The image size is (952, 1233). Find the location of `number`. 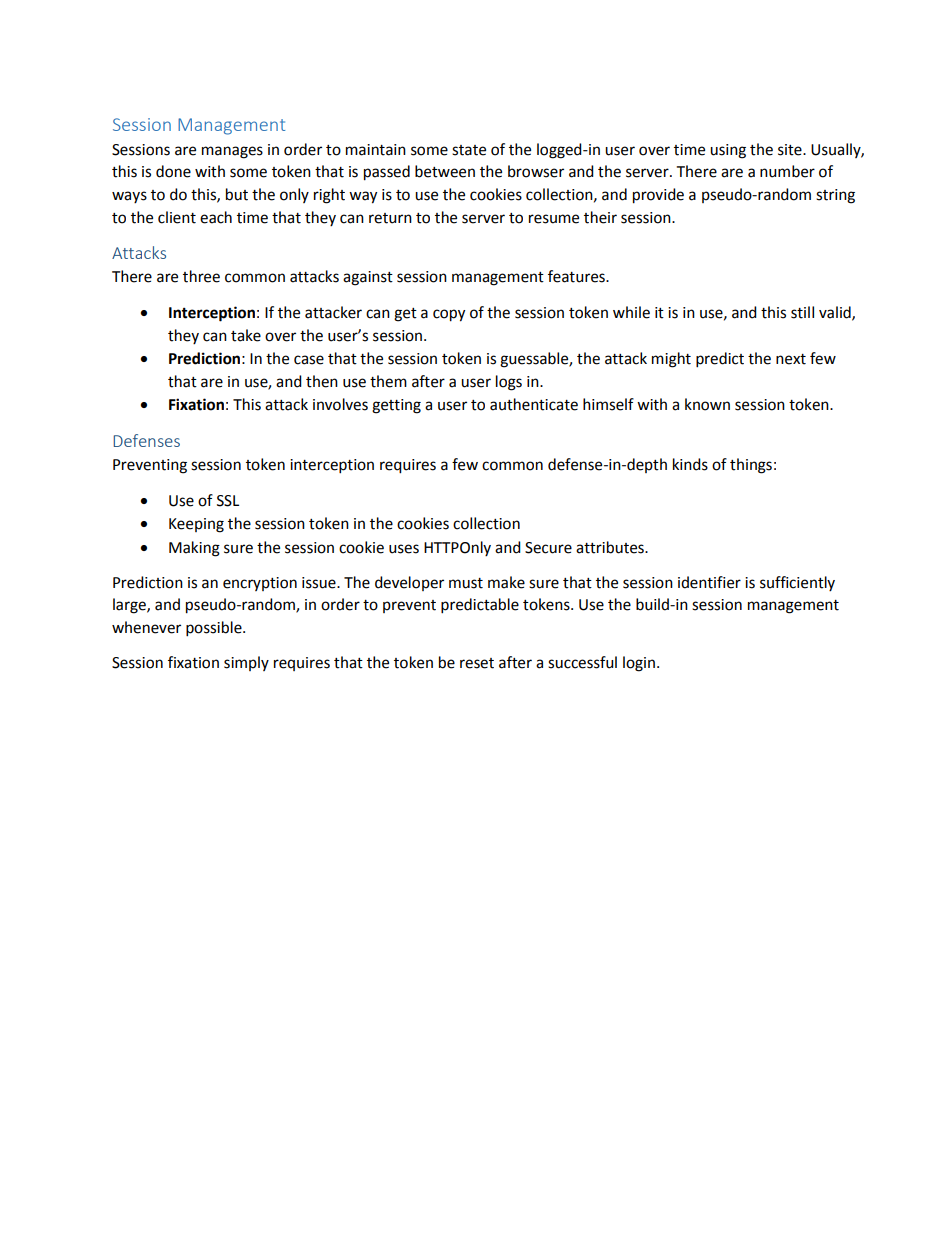

number is located at coordinates (787, 171).
